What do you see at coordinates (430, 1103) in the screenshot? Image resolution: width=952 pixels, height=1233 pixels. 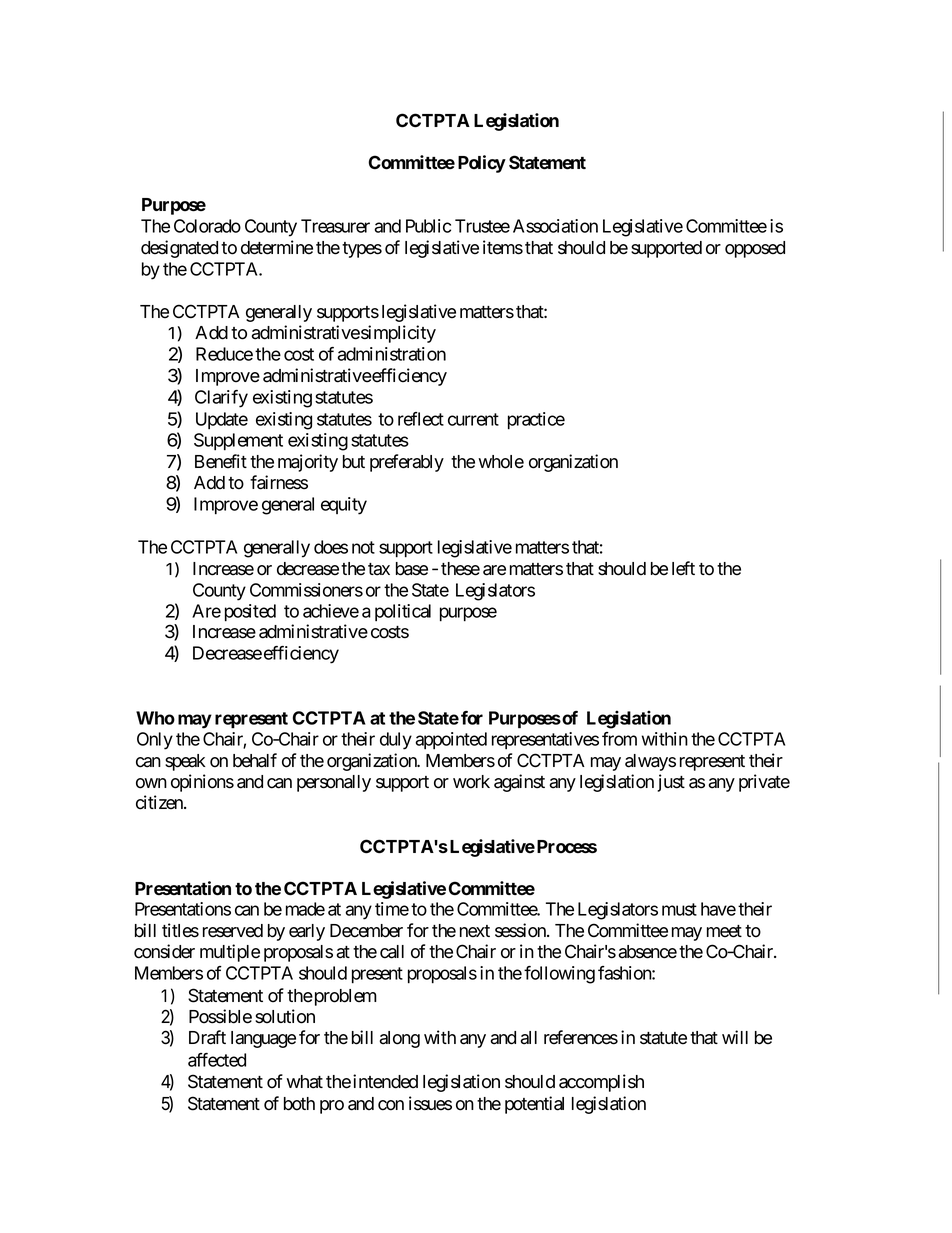 I see `issues` at bounding box center [430, 1103].
